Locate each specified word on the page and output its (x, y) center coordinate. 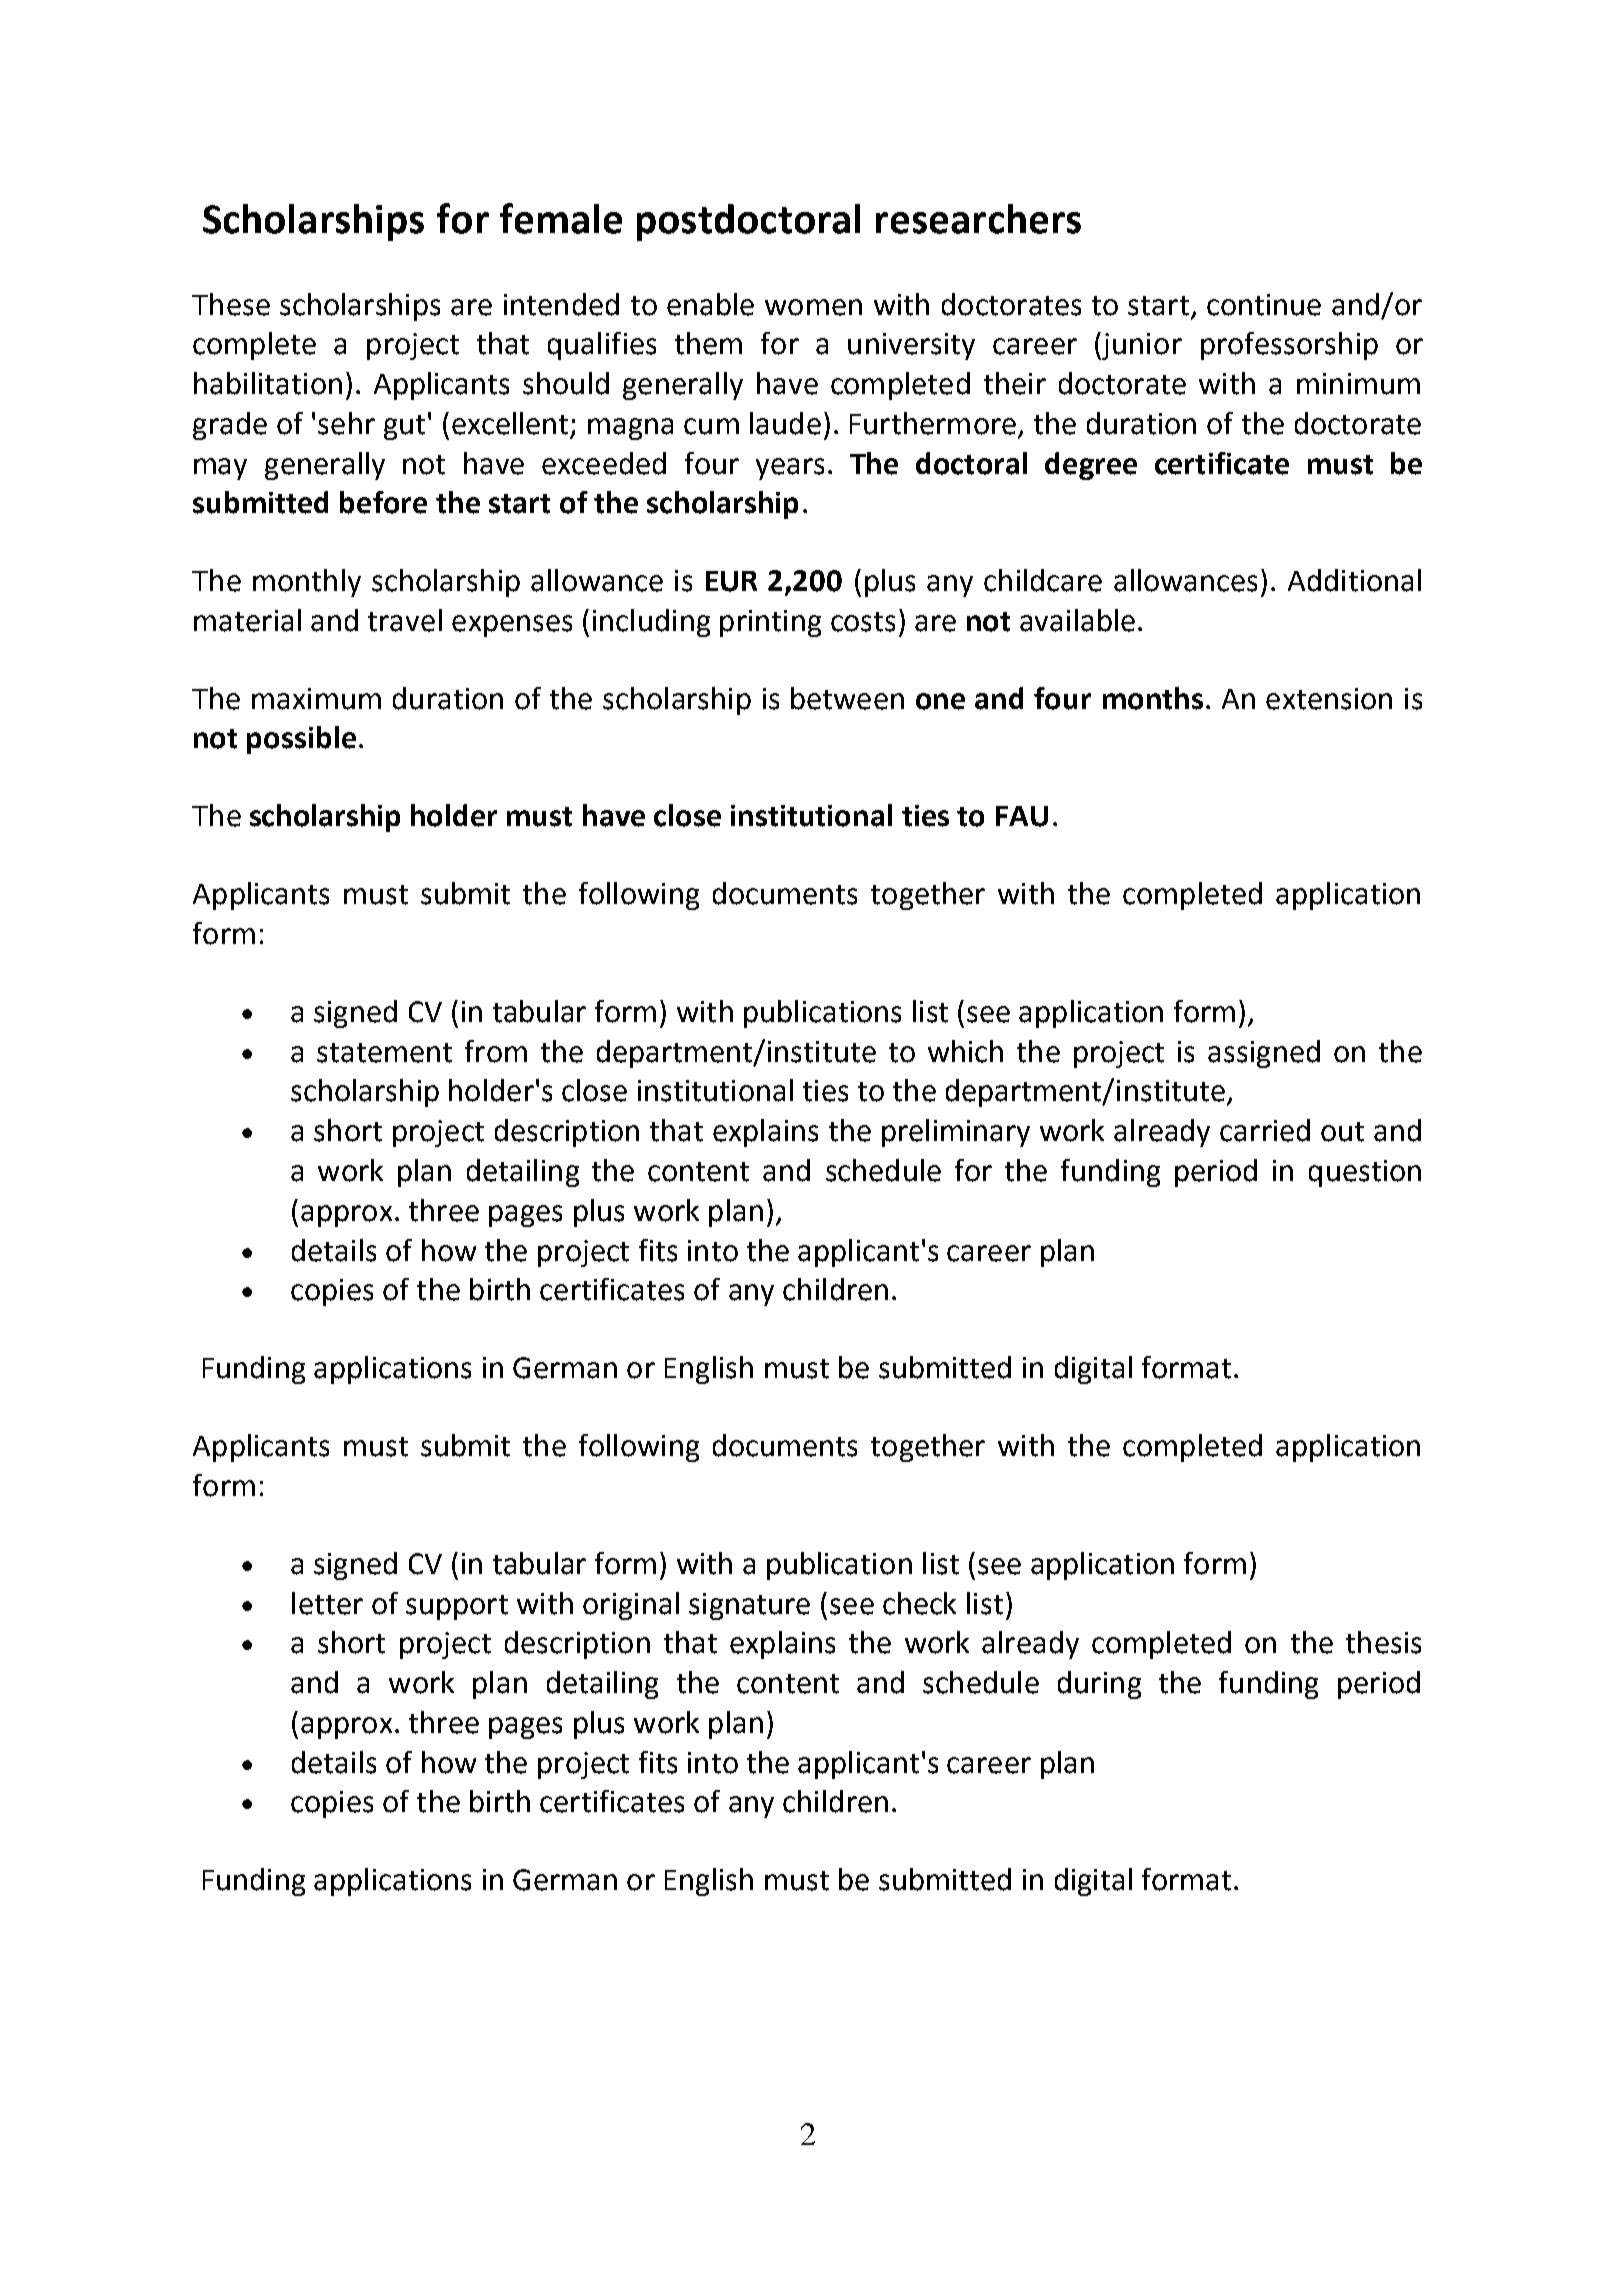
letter (327, 1603)
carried (1265, 1130)
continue (1264, 305)
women (813, 307)
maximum (316, 699)
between (847, 698)
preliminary (956, 1133)
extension (1329, 699)
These (231, 304)
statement (384, 1053)
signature (749, 1606)
